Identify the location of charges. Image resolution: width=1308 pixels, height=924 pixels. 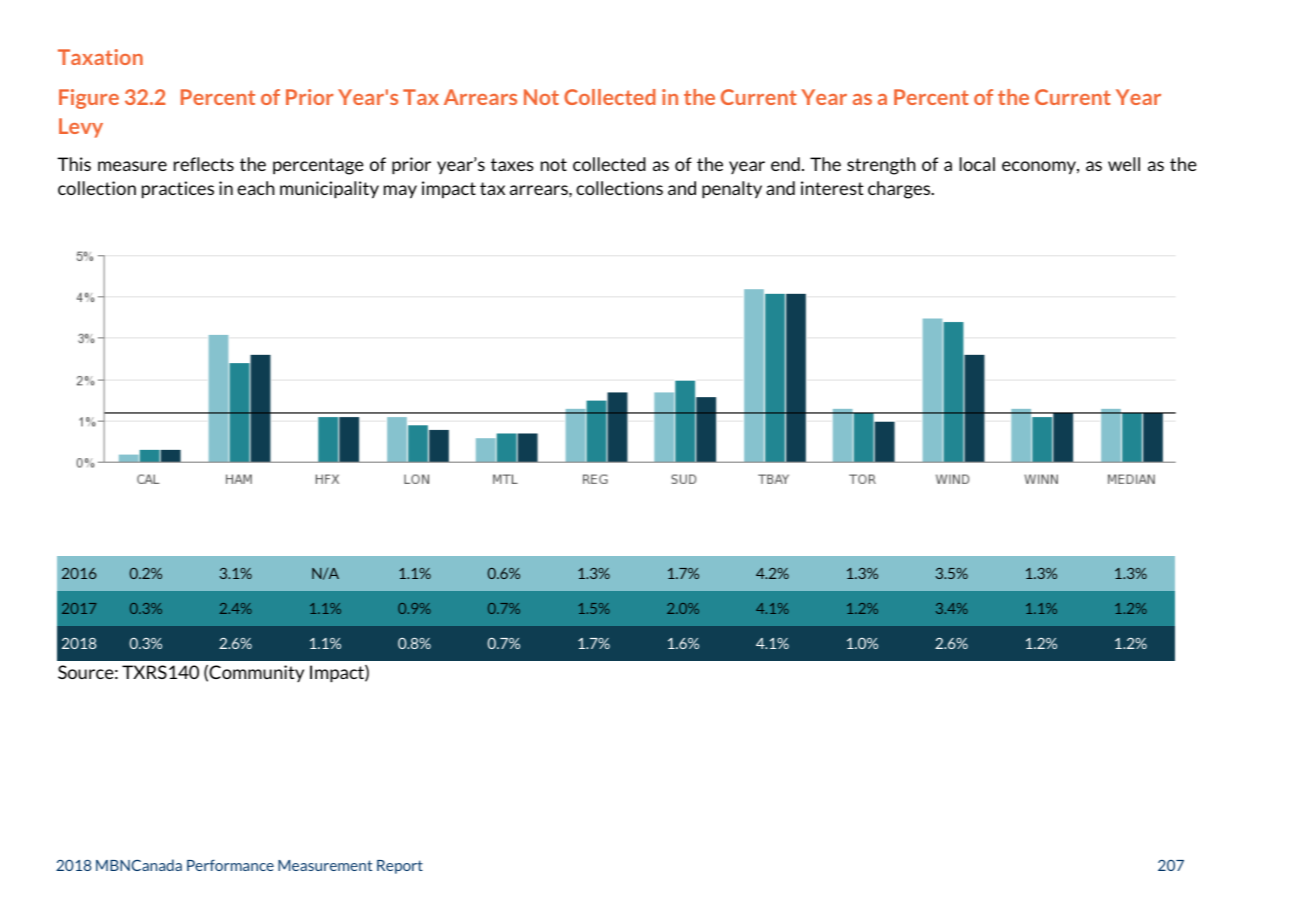
(900, 190).
